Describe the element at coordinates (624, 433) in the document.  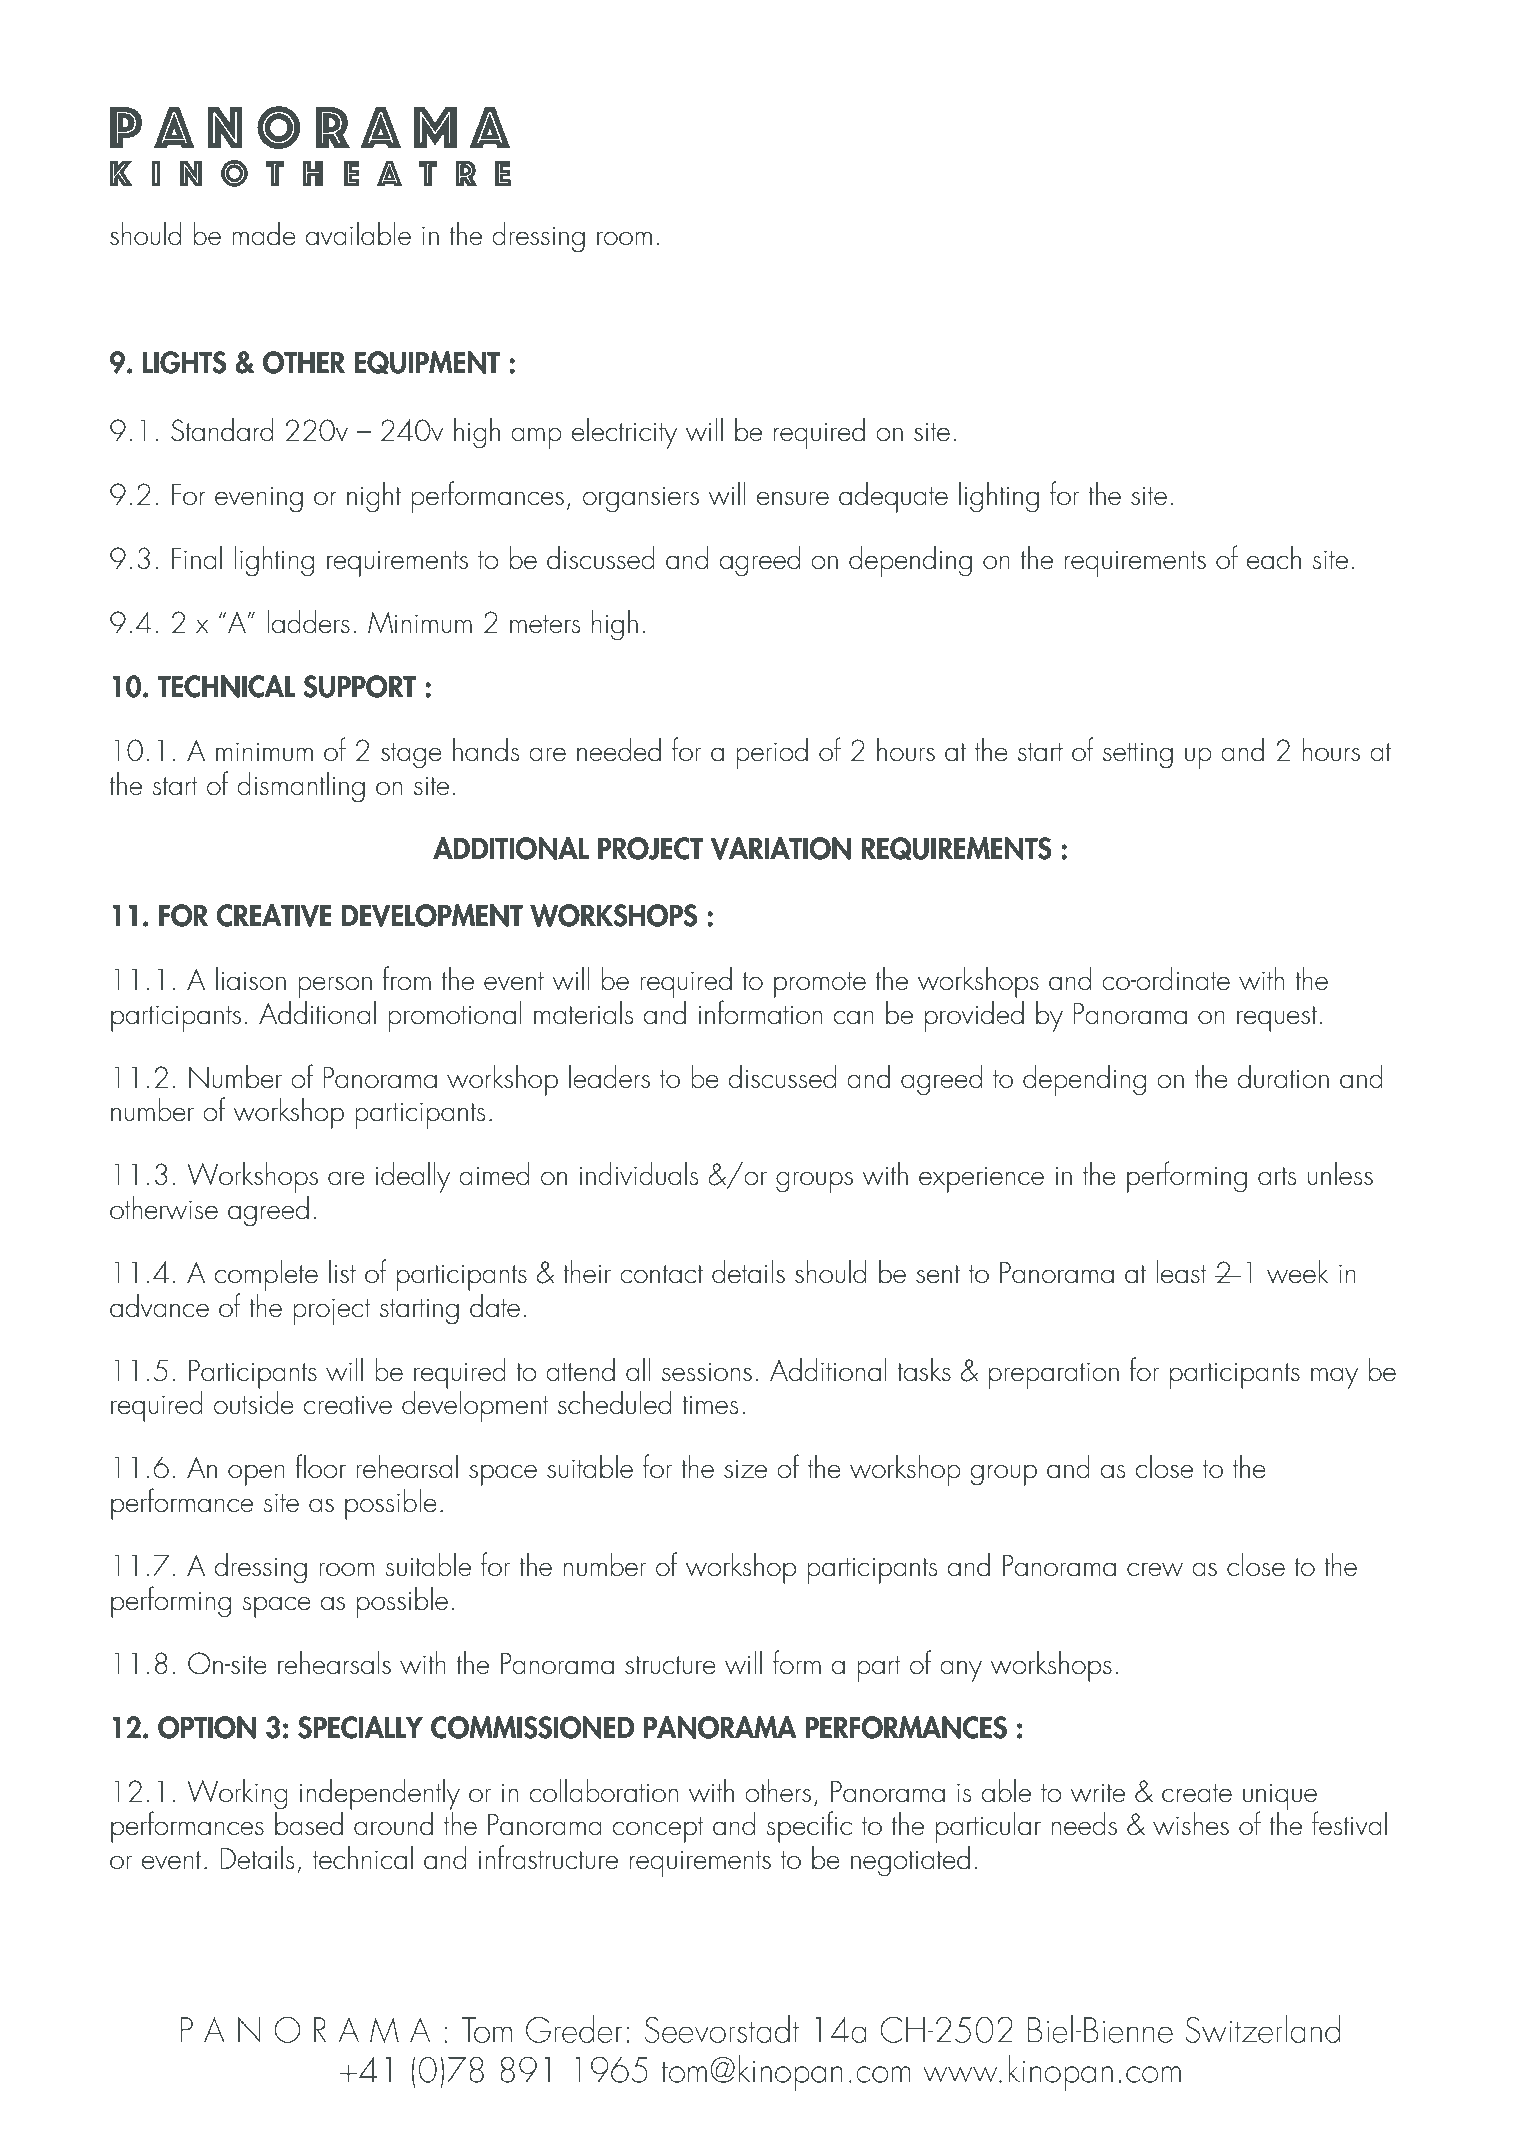
I see `electricity` at that location.
